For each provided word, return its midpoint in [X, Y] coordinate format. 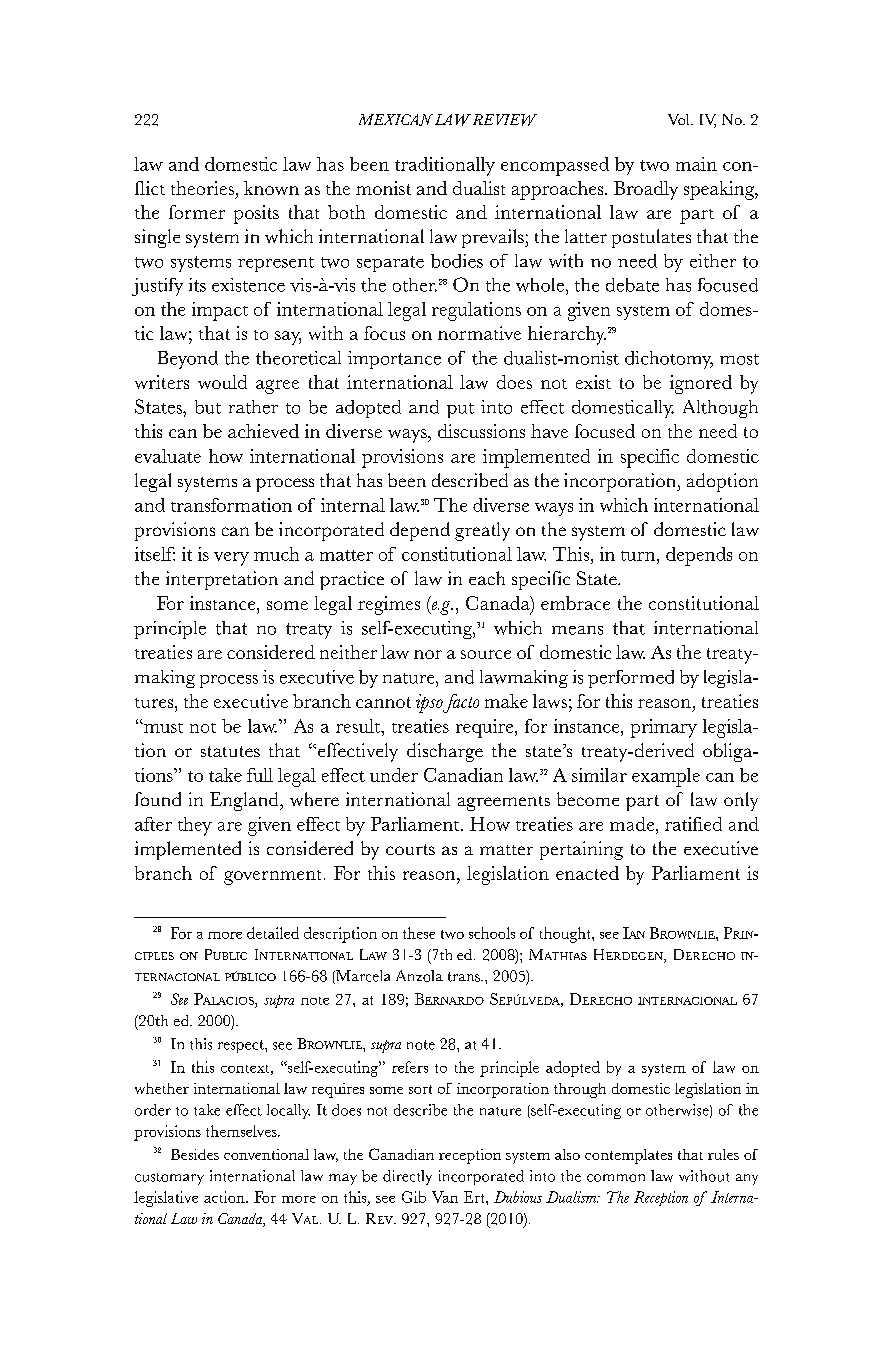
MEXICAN [396, 120]
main [696, 164]
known [271, 188]
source [486, 654]
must [162, 728]
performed [631, 679]
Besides [195, 1154]
